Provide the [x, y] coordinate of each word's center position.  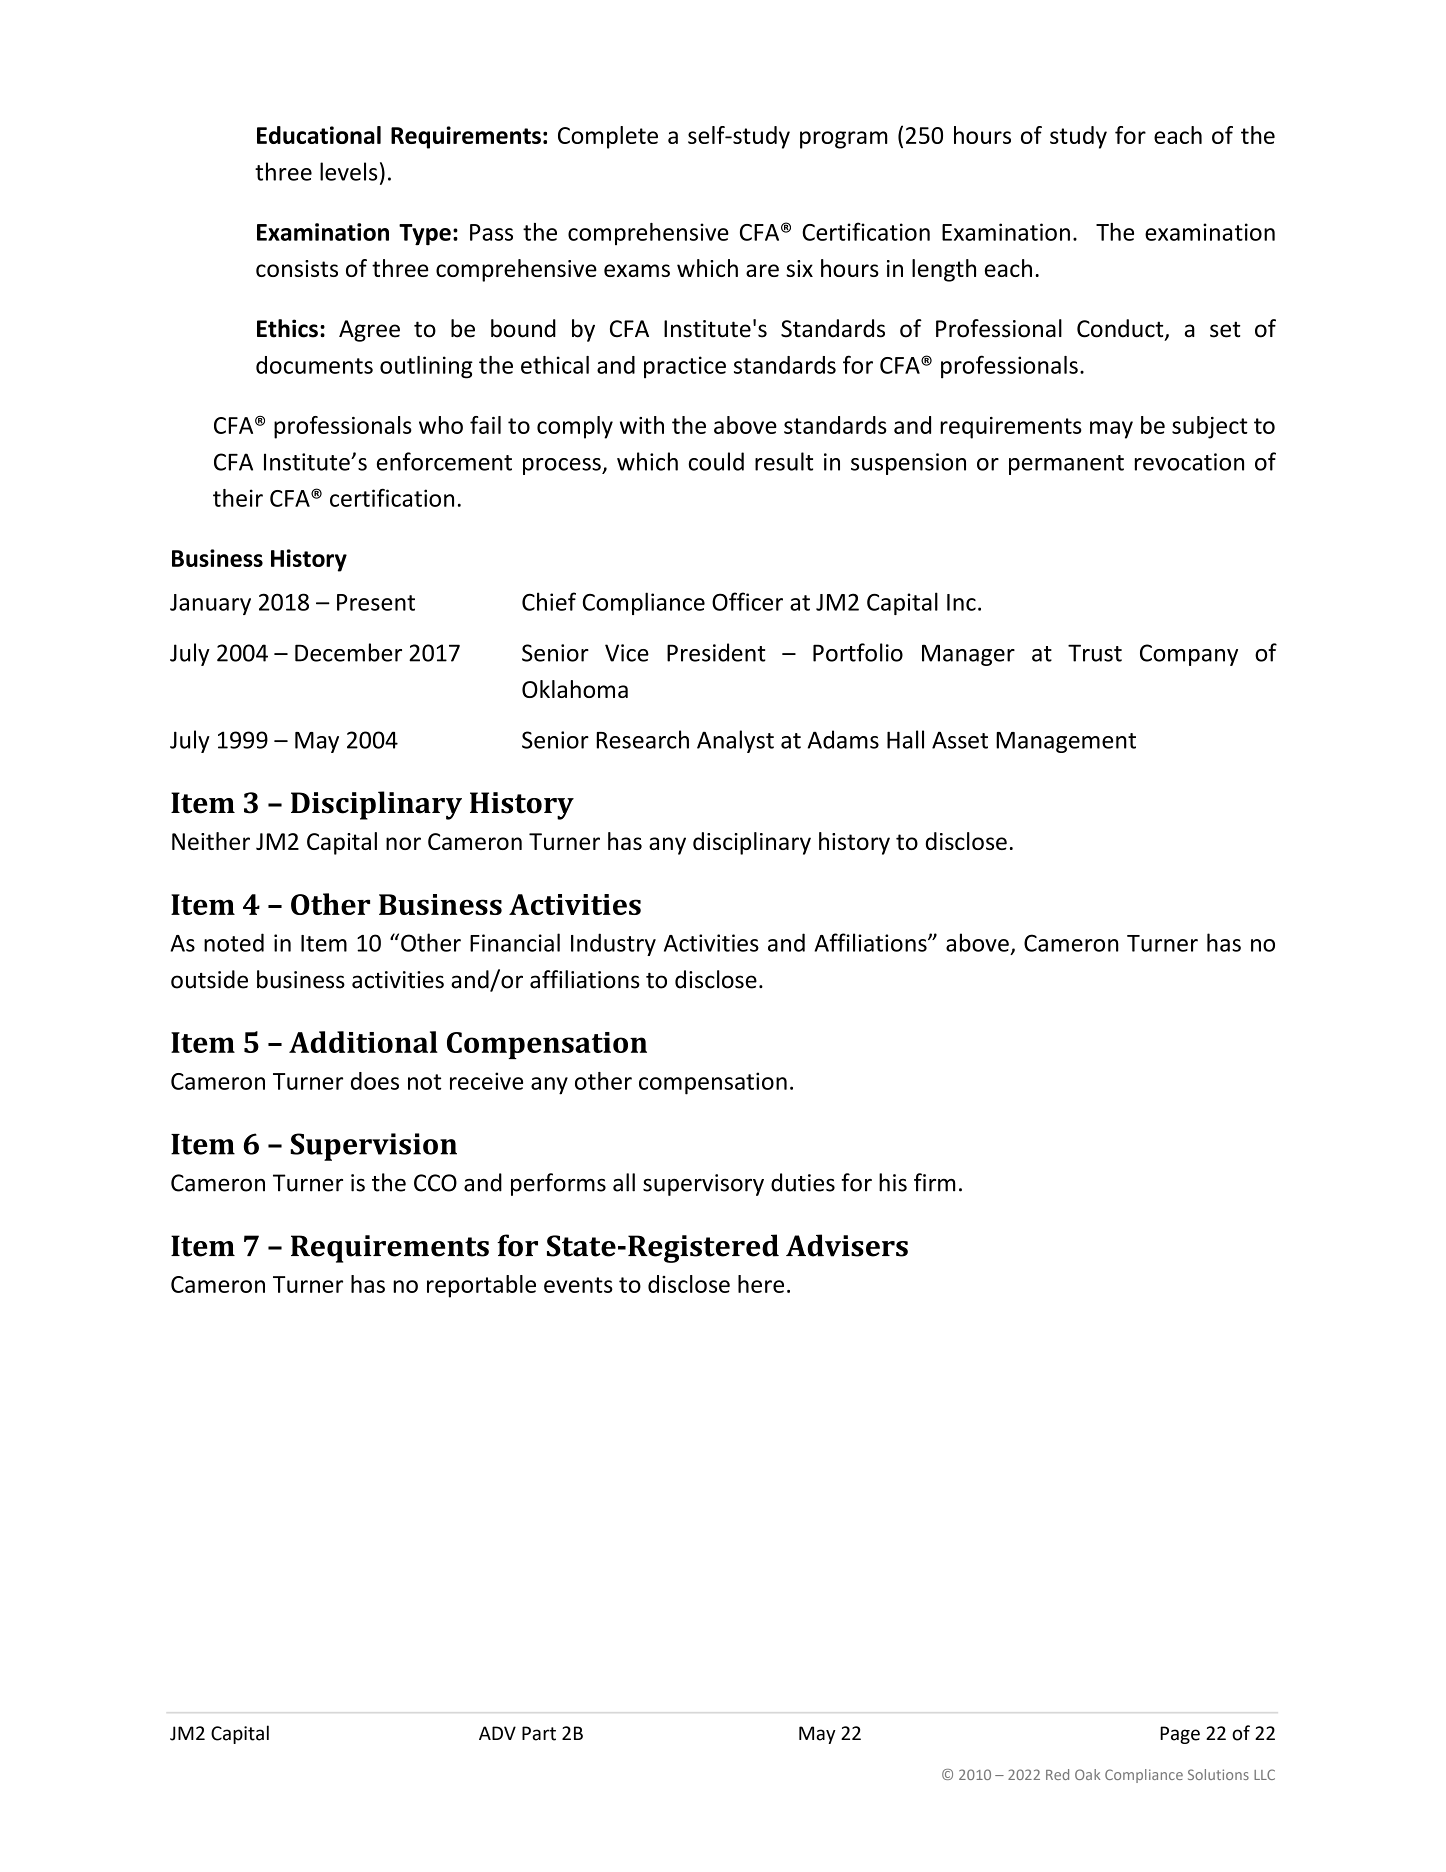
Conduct [1121, 329]
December [348, 652]
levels [348, 171]
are [762, 270]
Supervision [373, 1147]
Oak [1087, 1774]
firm [935, 1182]
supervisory [703, 1185]
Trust [1095, 653]
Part [539, 1733]
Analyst [735, 741]
